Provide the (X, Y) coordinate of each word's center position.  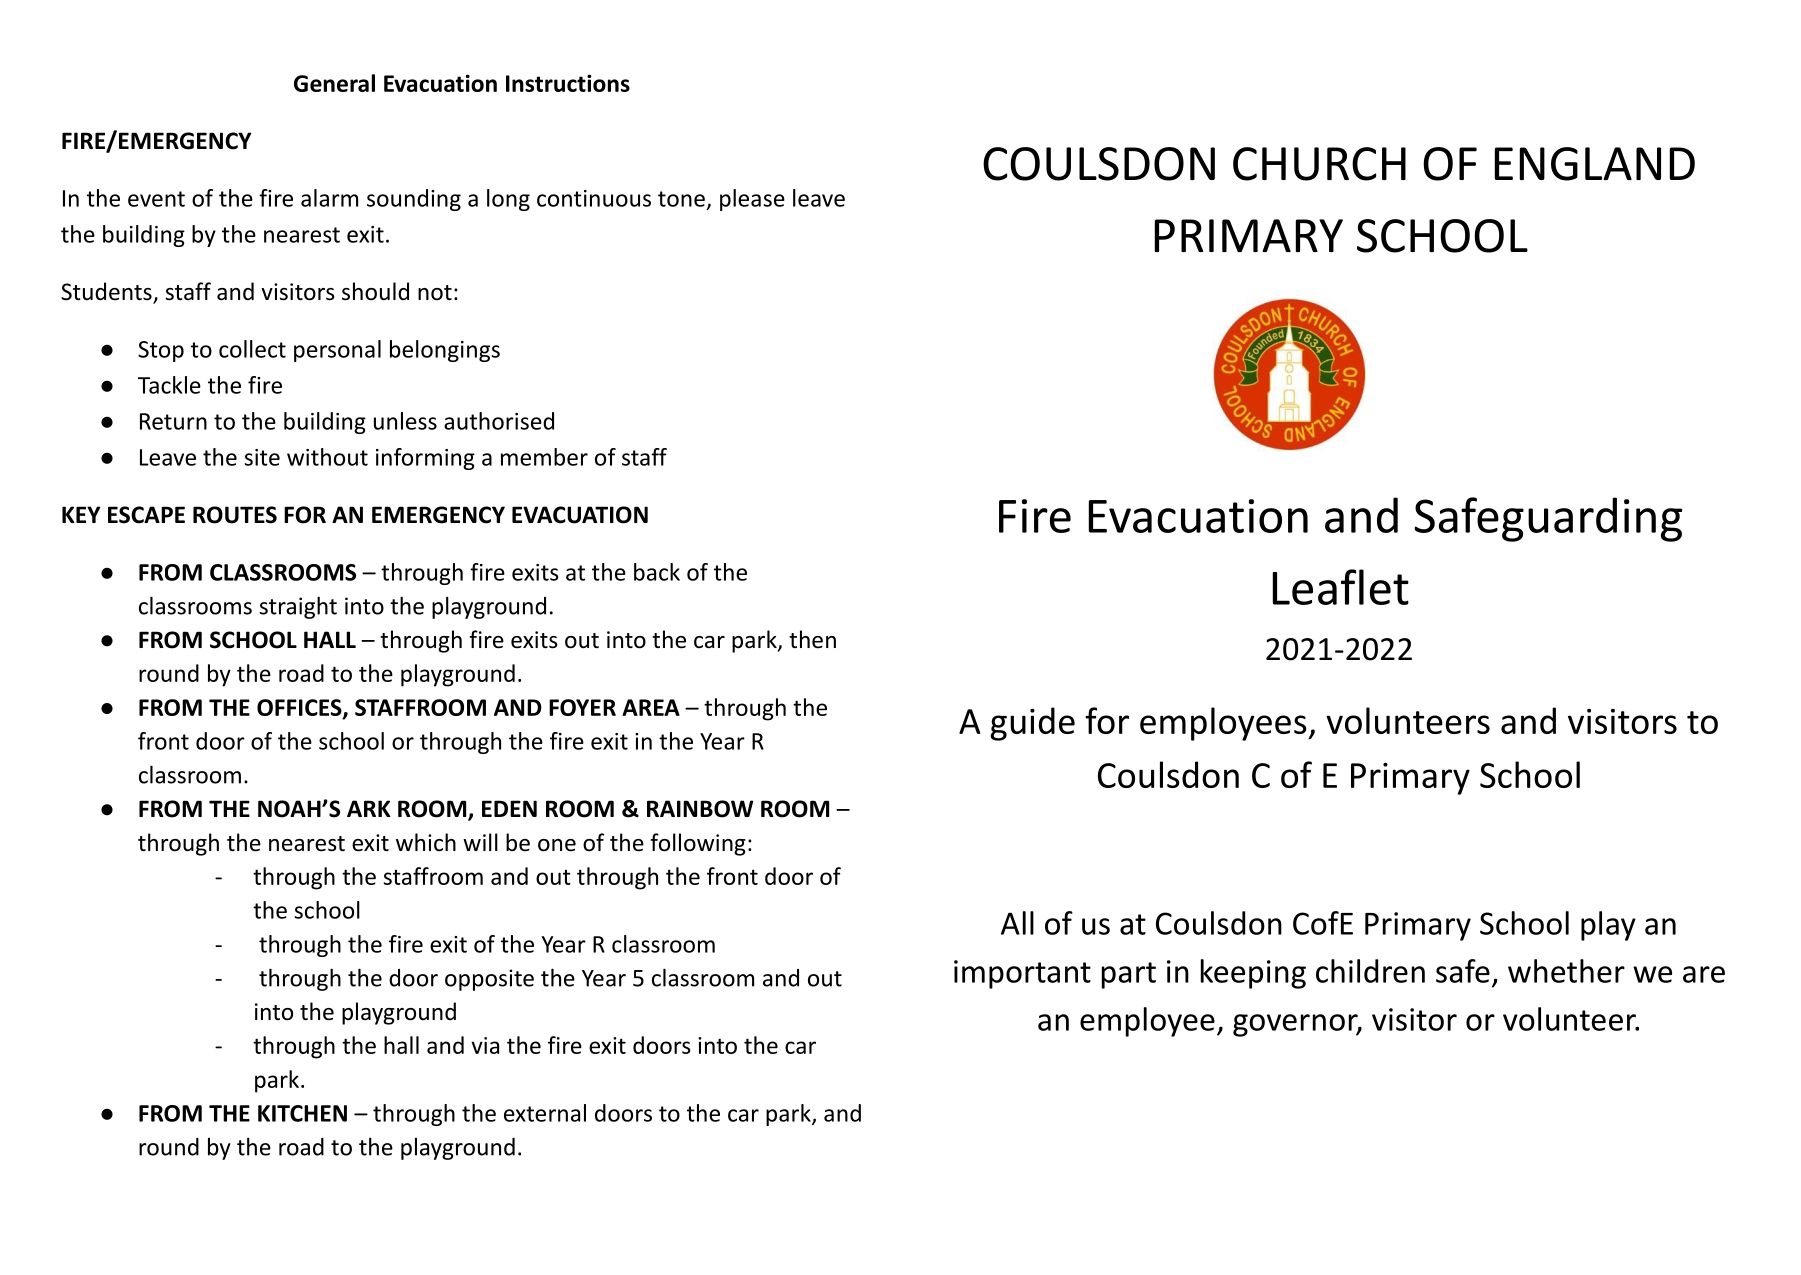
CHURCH (1319, 164)
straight (298, 607)
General (334, 83)
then (812, 639)
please (752, 200)
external (545, 1113)
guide (1032, 724)
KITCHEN (302, 1113)
